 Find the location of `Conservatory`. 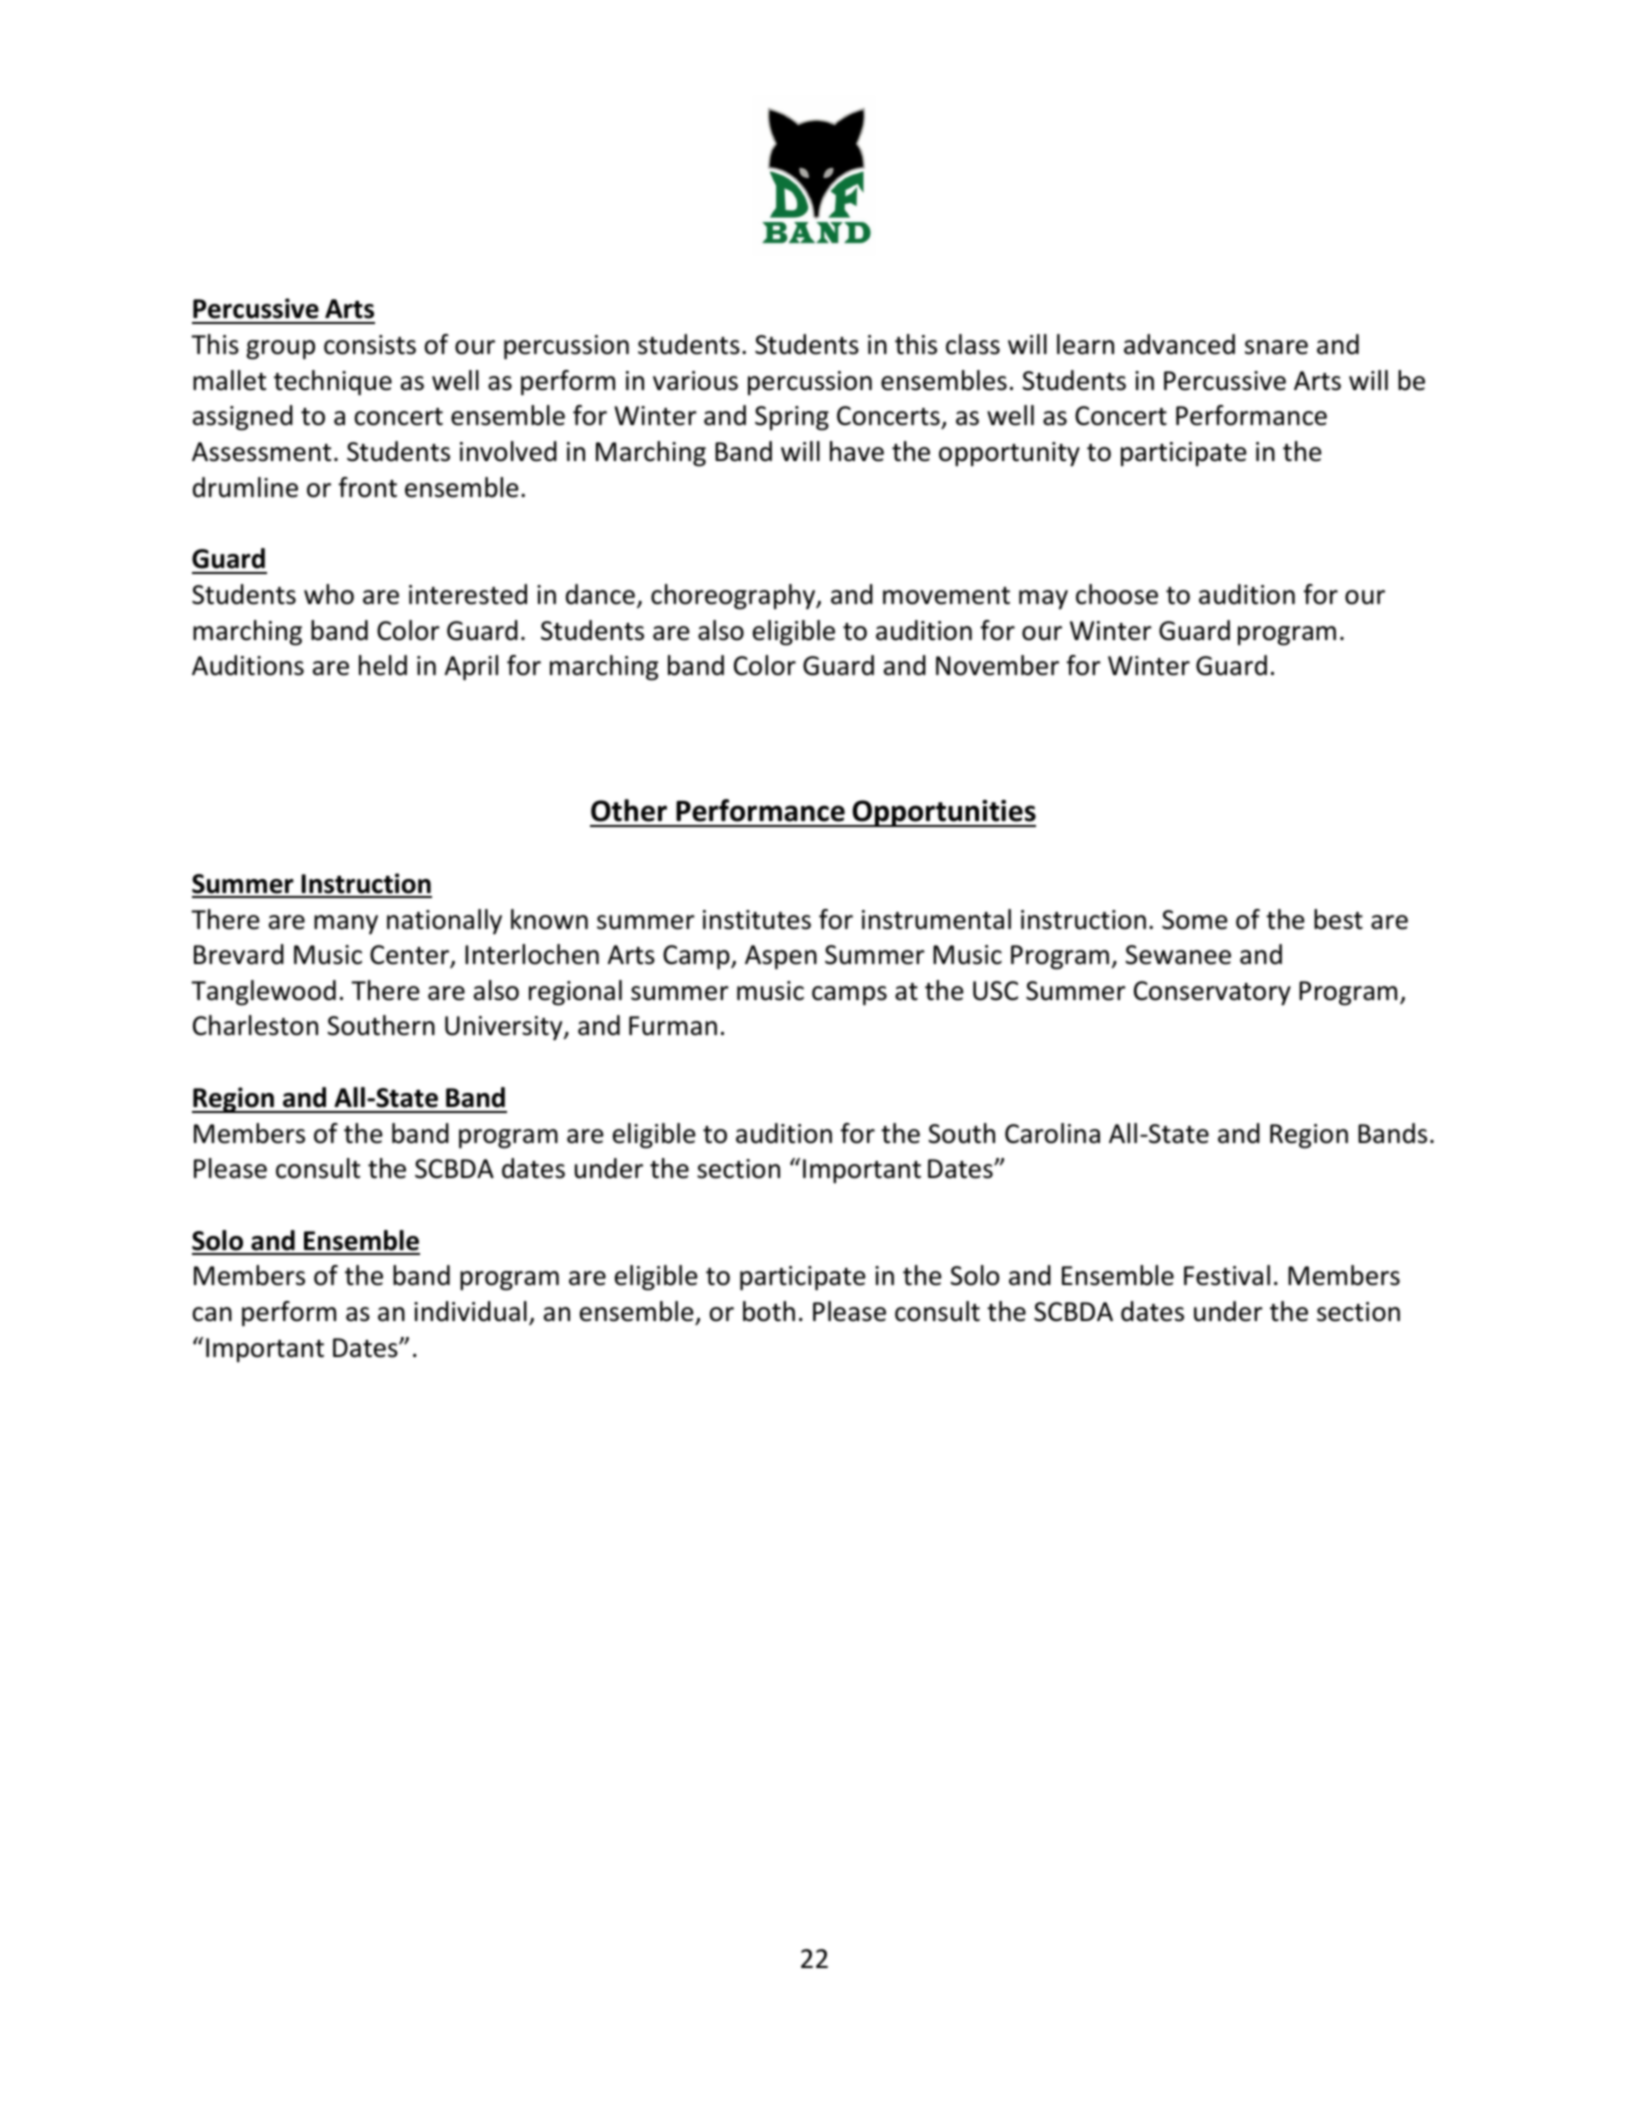

Conservatory is located at coordinates (1212, 993).
